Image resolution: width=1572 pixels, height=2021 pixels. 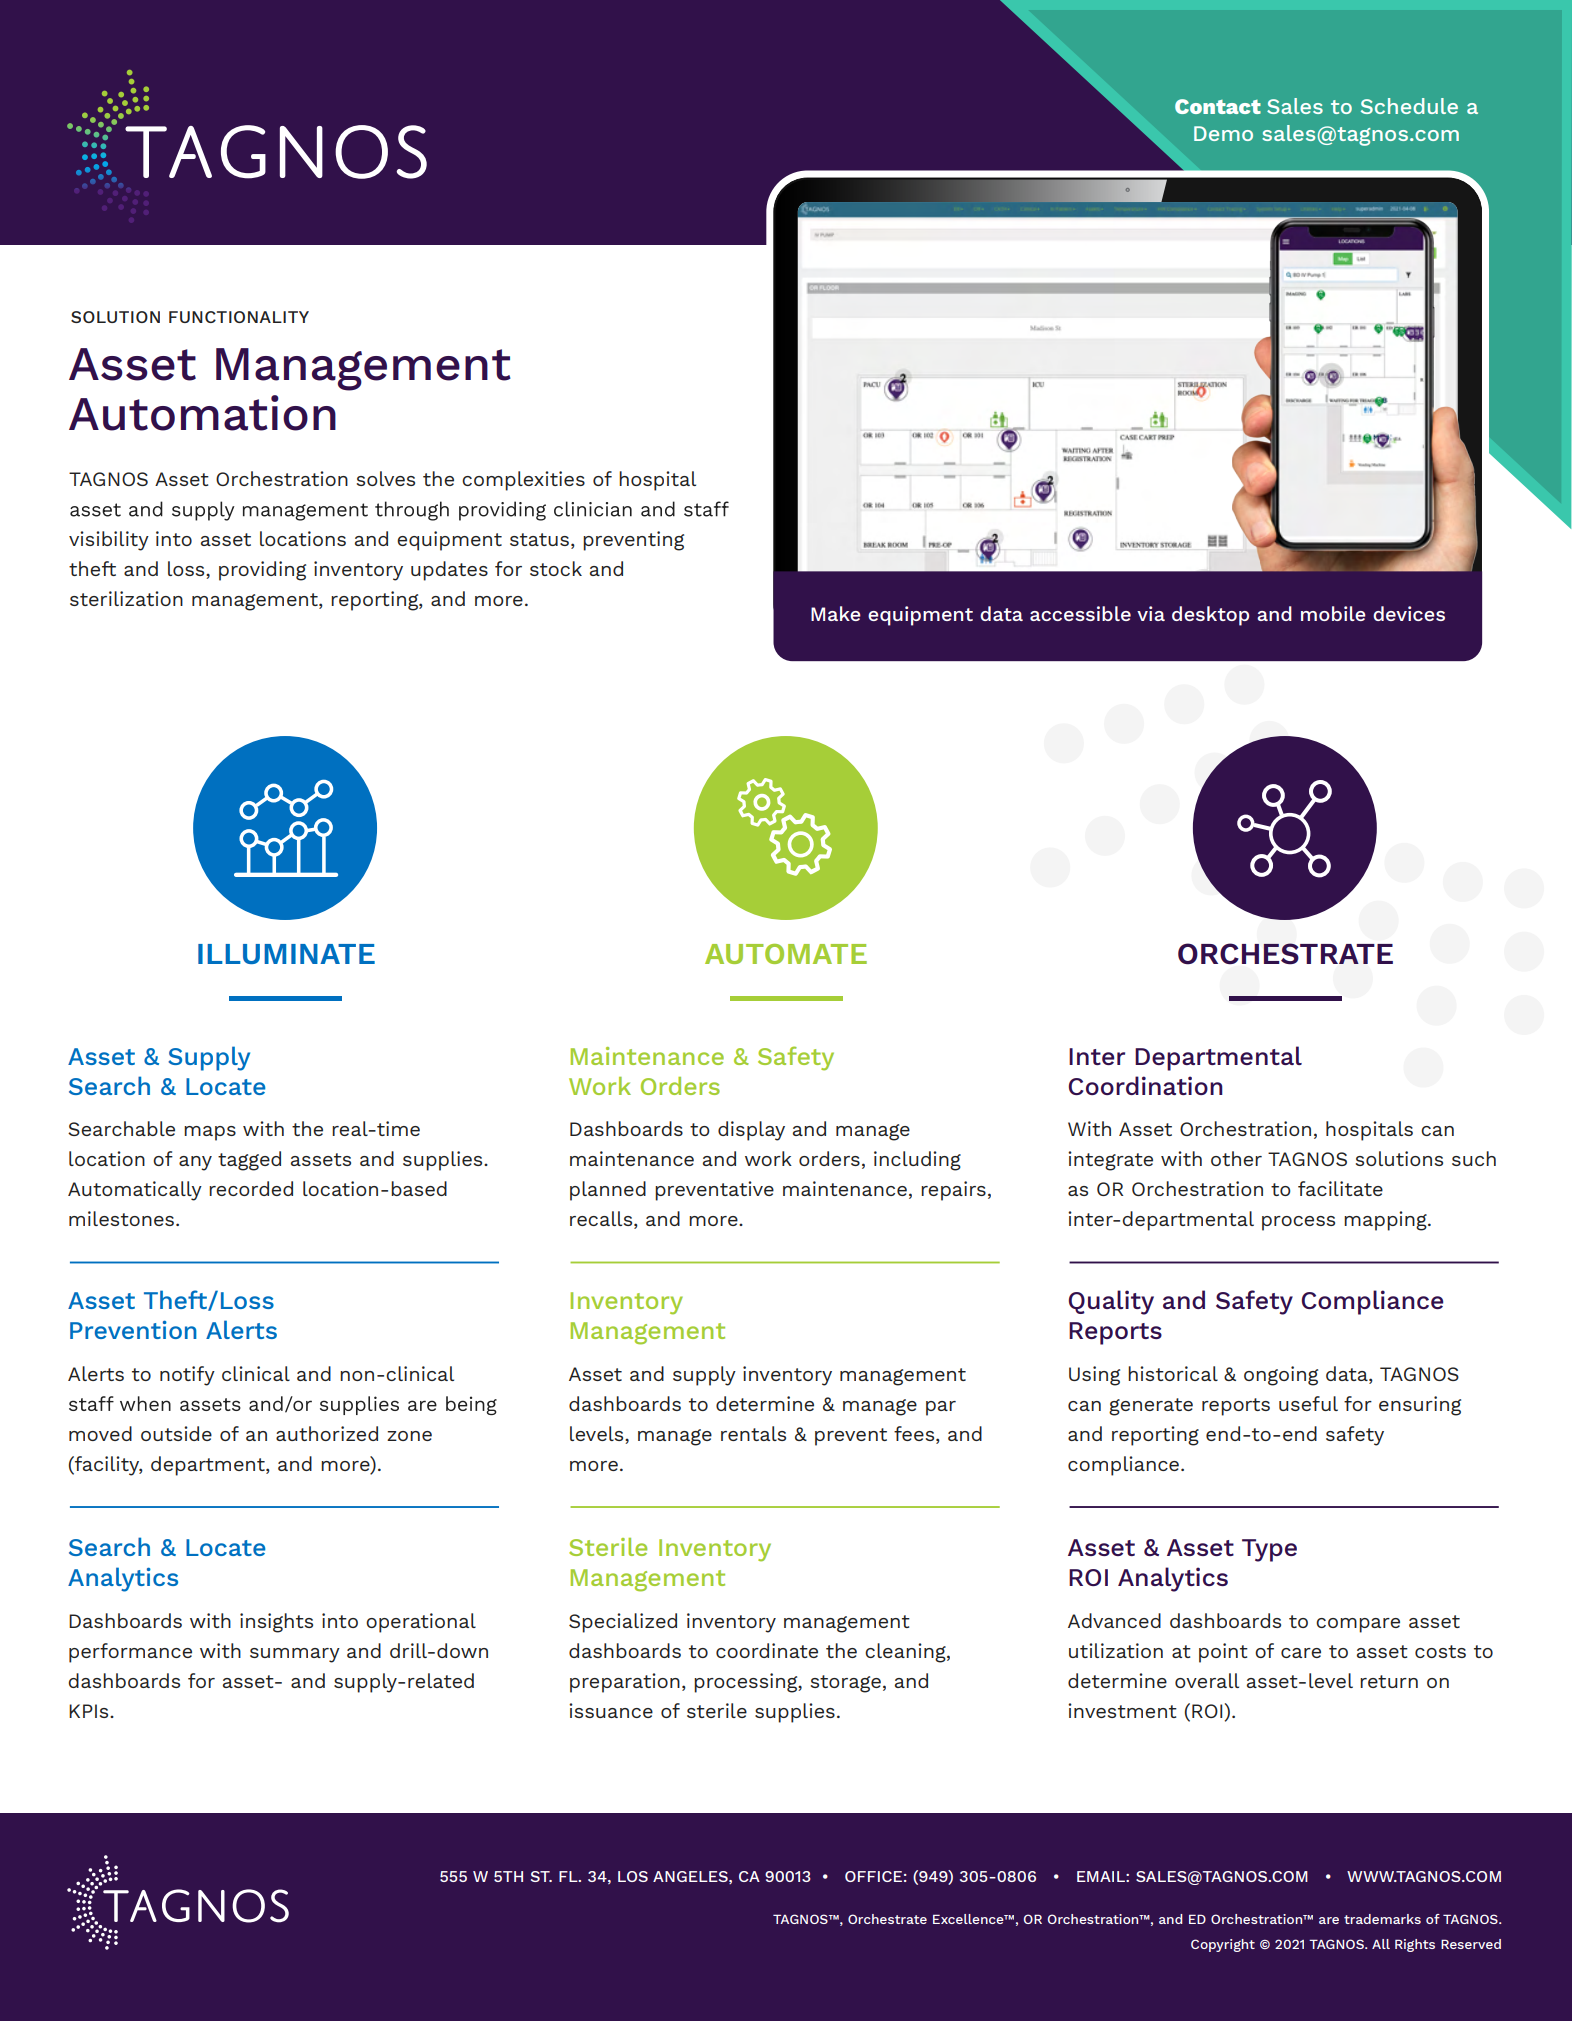 What do you see at coordinates (262, 571) in the screenshot?
I see `providing` at bounding box center [262, 571].
